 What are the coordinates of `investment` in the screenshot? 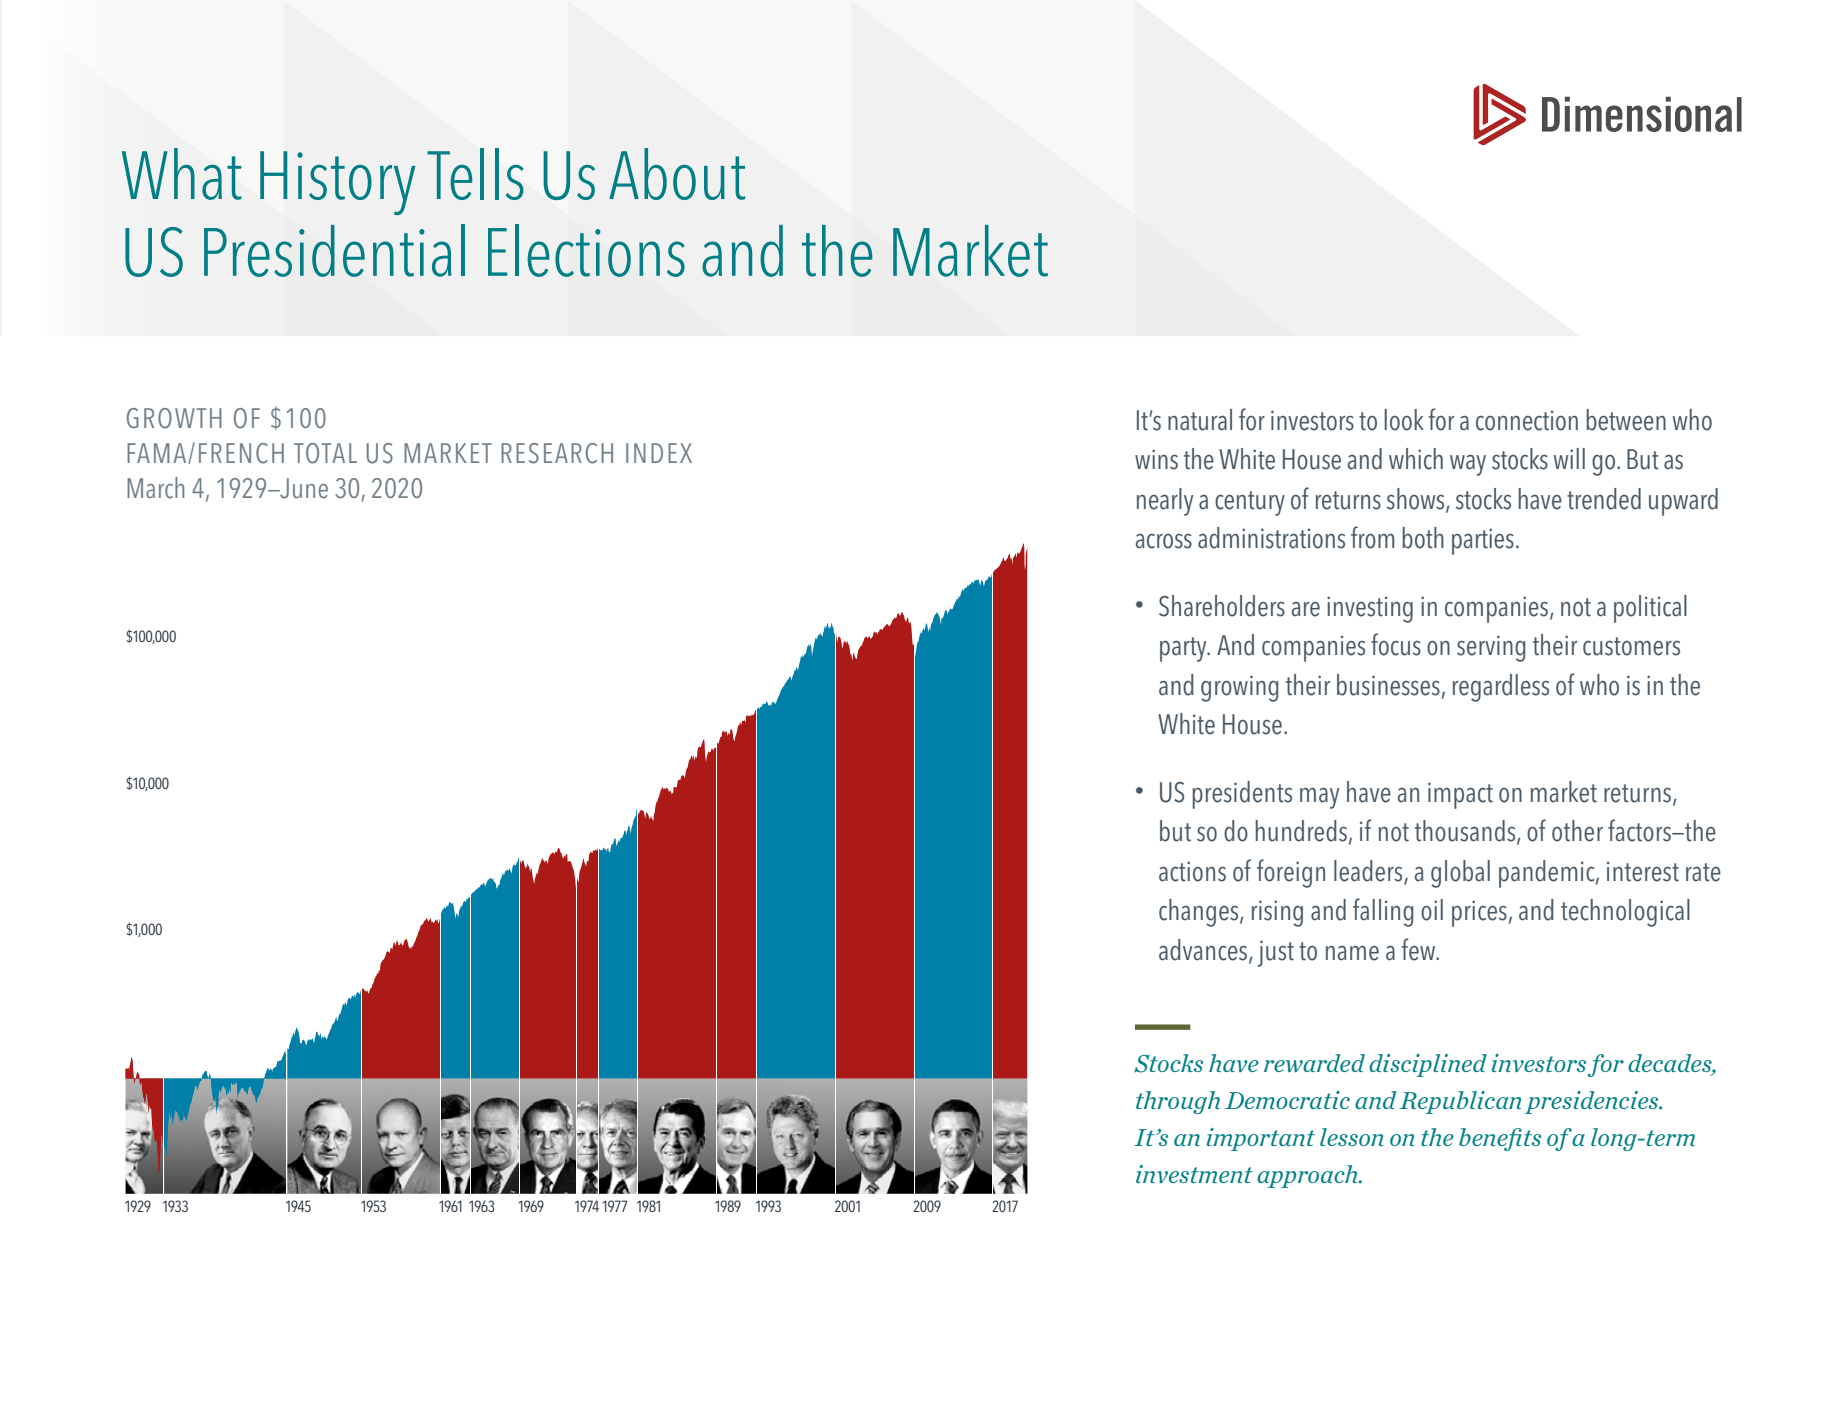 It's located at (1194, 1174).
